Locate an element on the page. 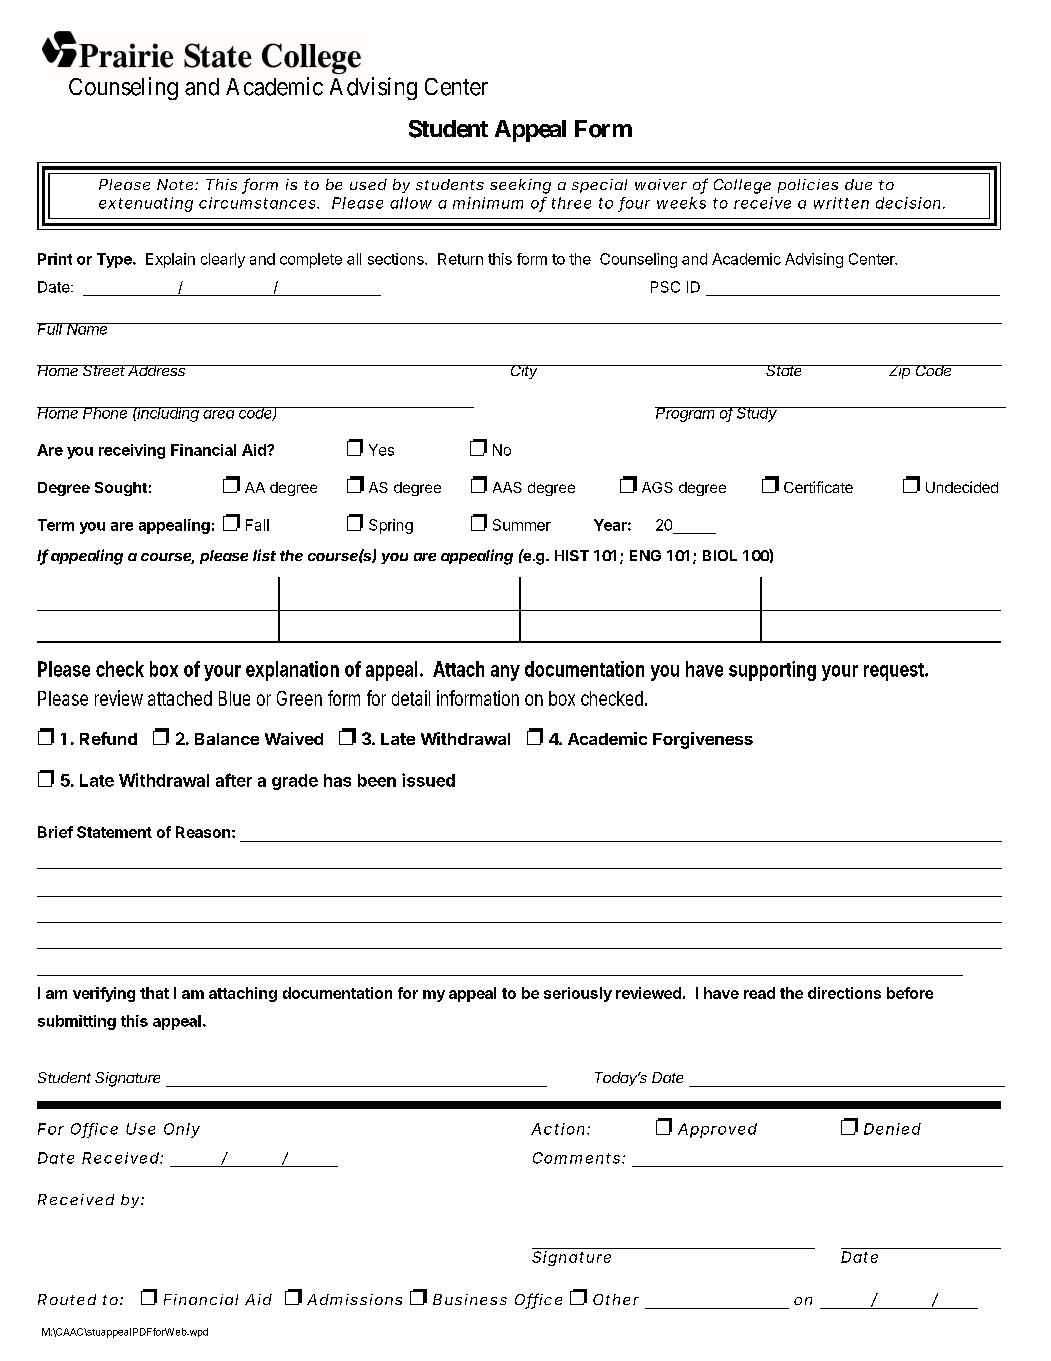  extenuating is located at coordinates (146, 204).
